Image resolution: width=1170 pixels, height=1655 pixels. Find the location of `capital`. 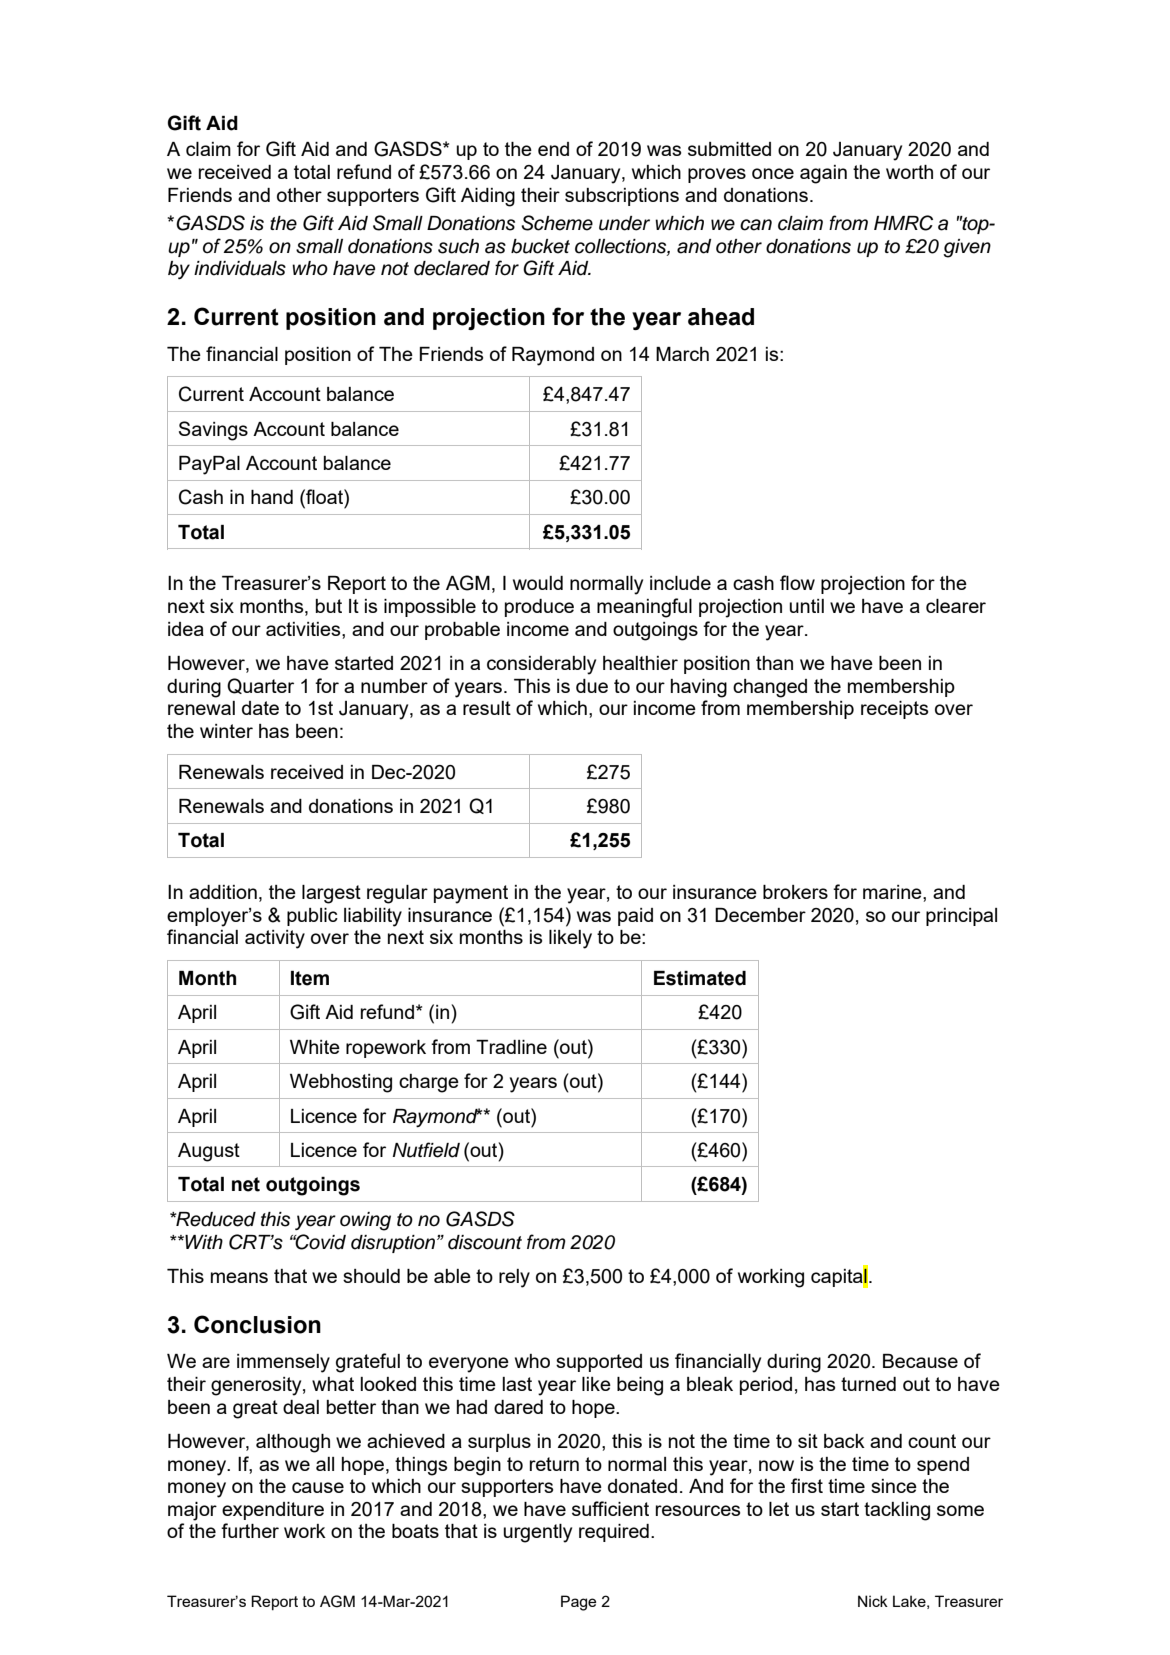

capital is located at coordinates (839, 1277).
